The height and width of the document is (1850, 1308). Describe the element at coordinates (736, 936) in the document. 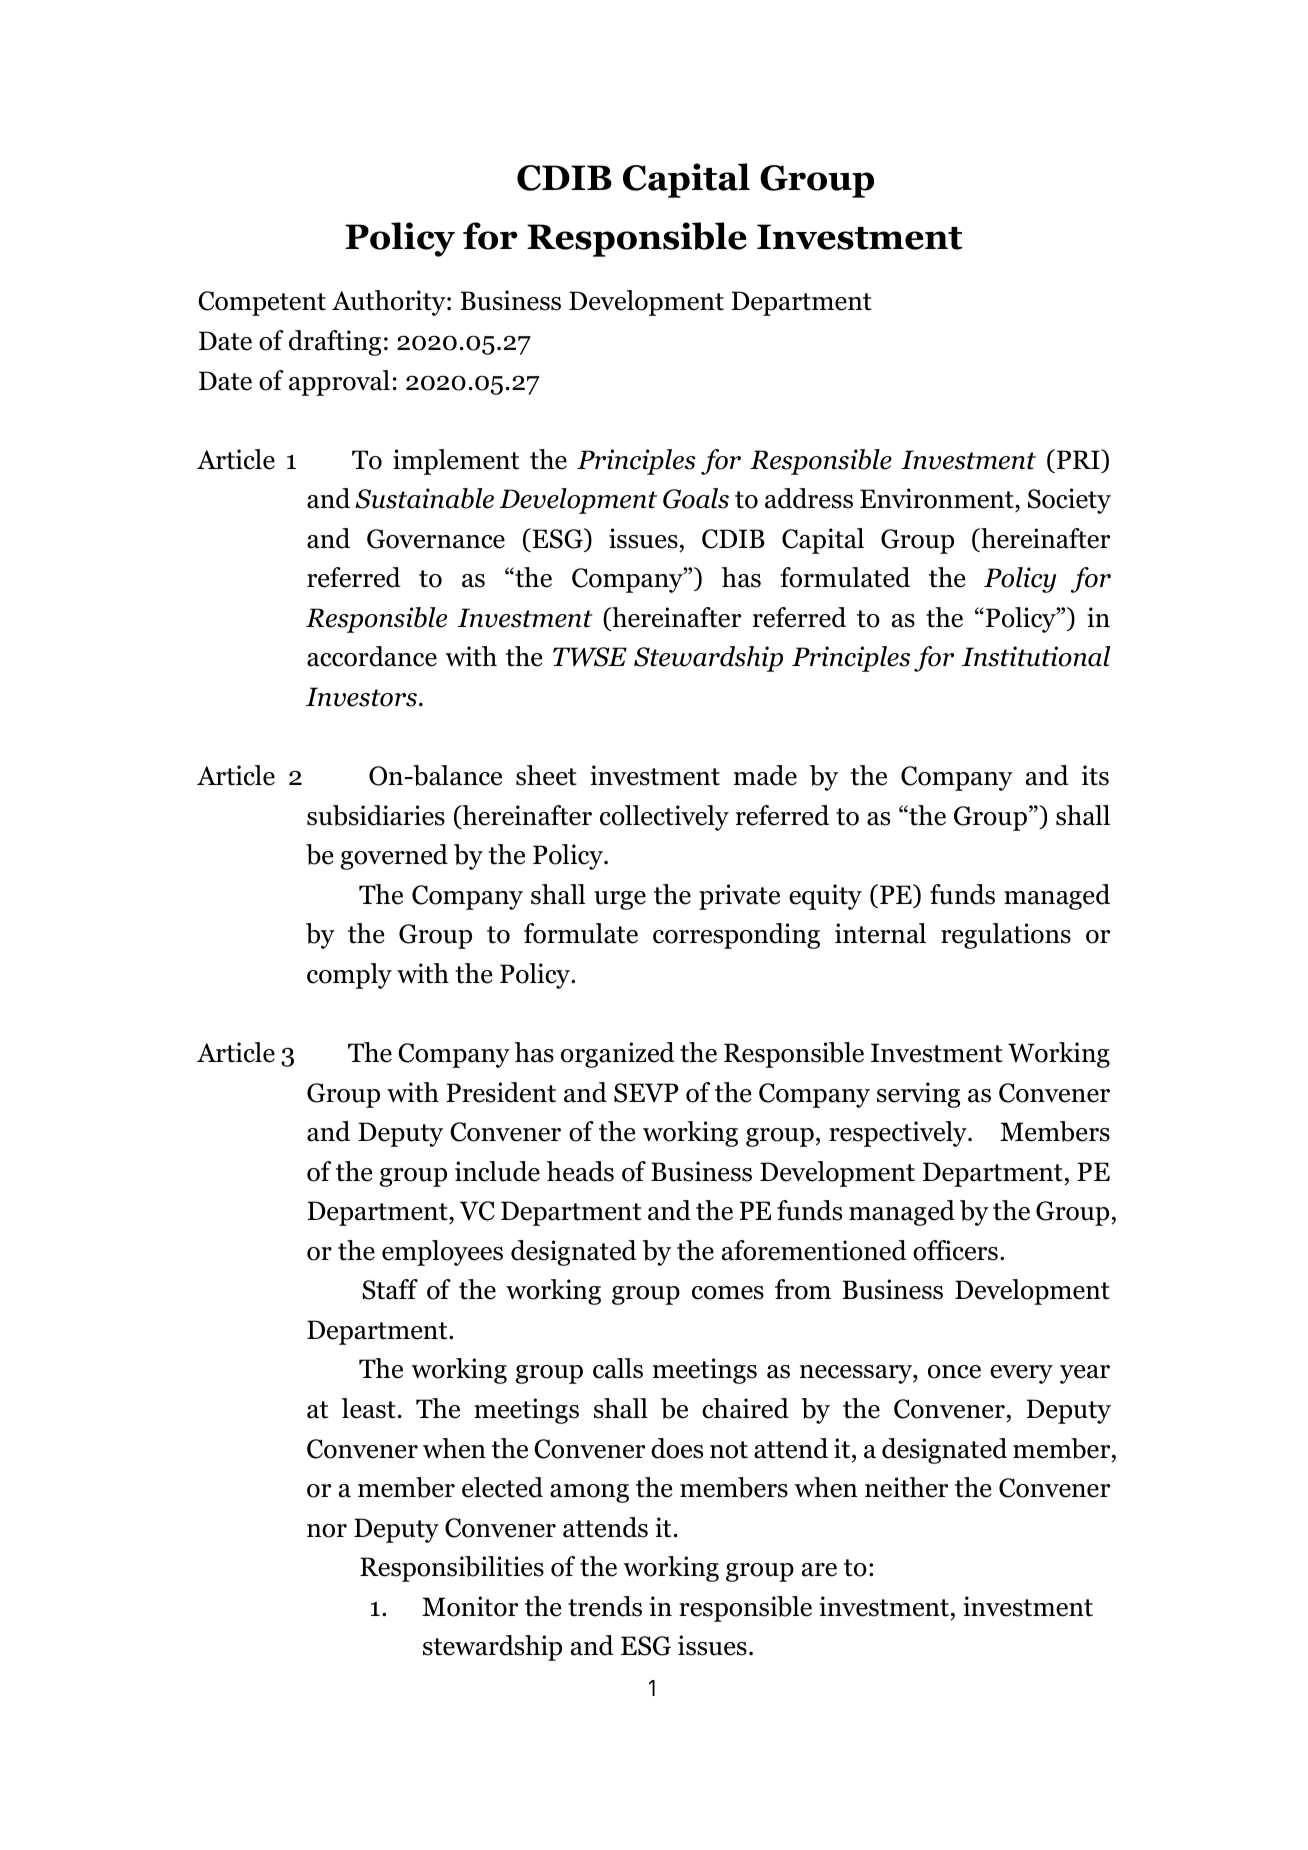

I see `corresponding` at that location.
